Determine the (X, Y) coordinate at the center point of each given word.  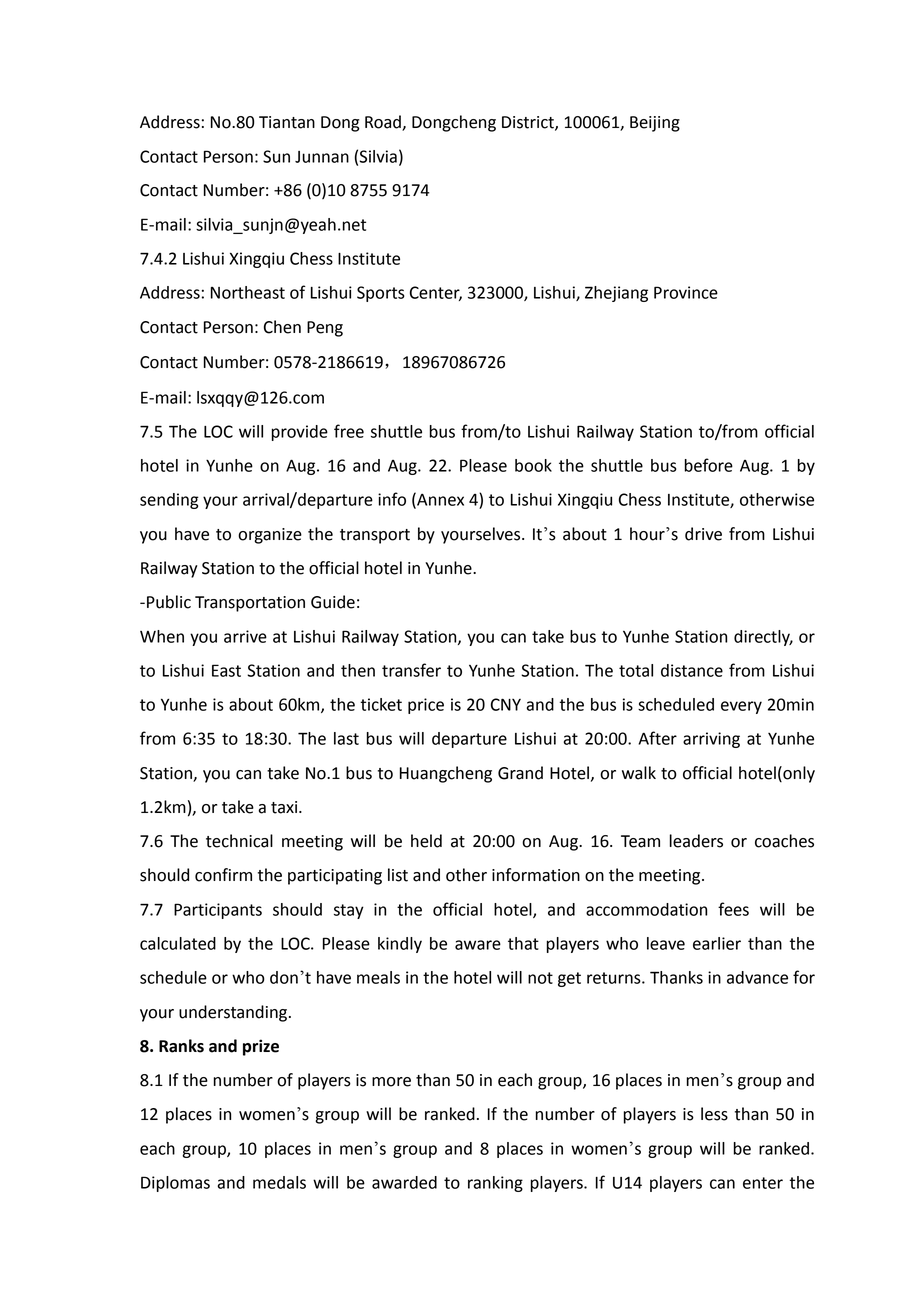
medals (279, 1182)
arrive (245, 636)
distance (692, 670)
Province (686, 292)
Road (384, 123)
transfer (411, 670)
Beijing (655, 124)
